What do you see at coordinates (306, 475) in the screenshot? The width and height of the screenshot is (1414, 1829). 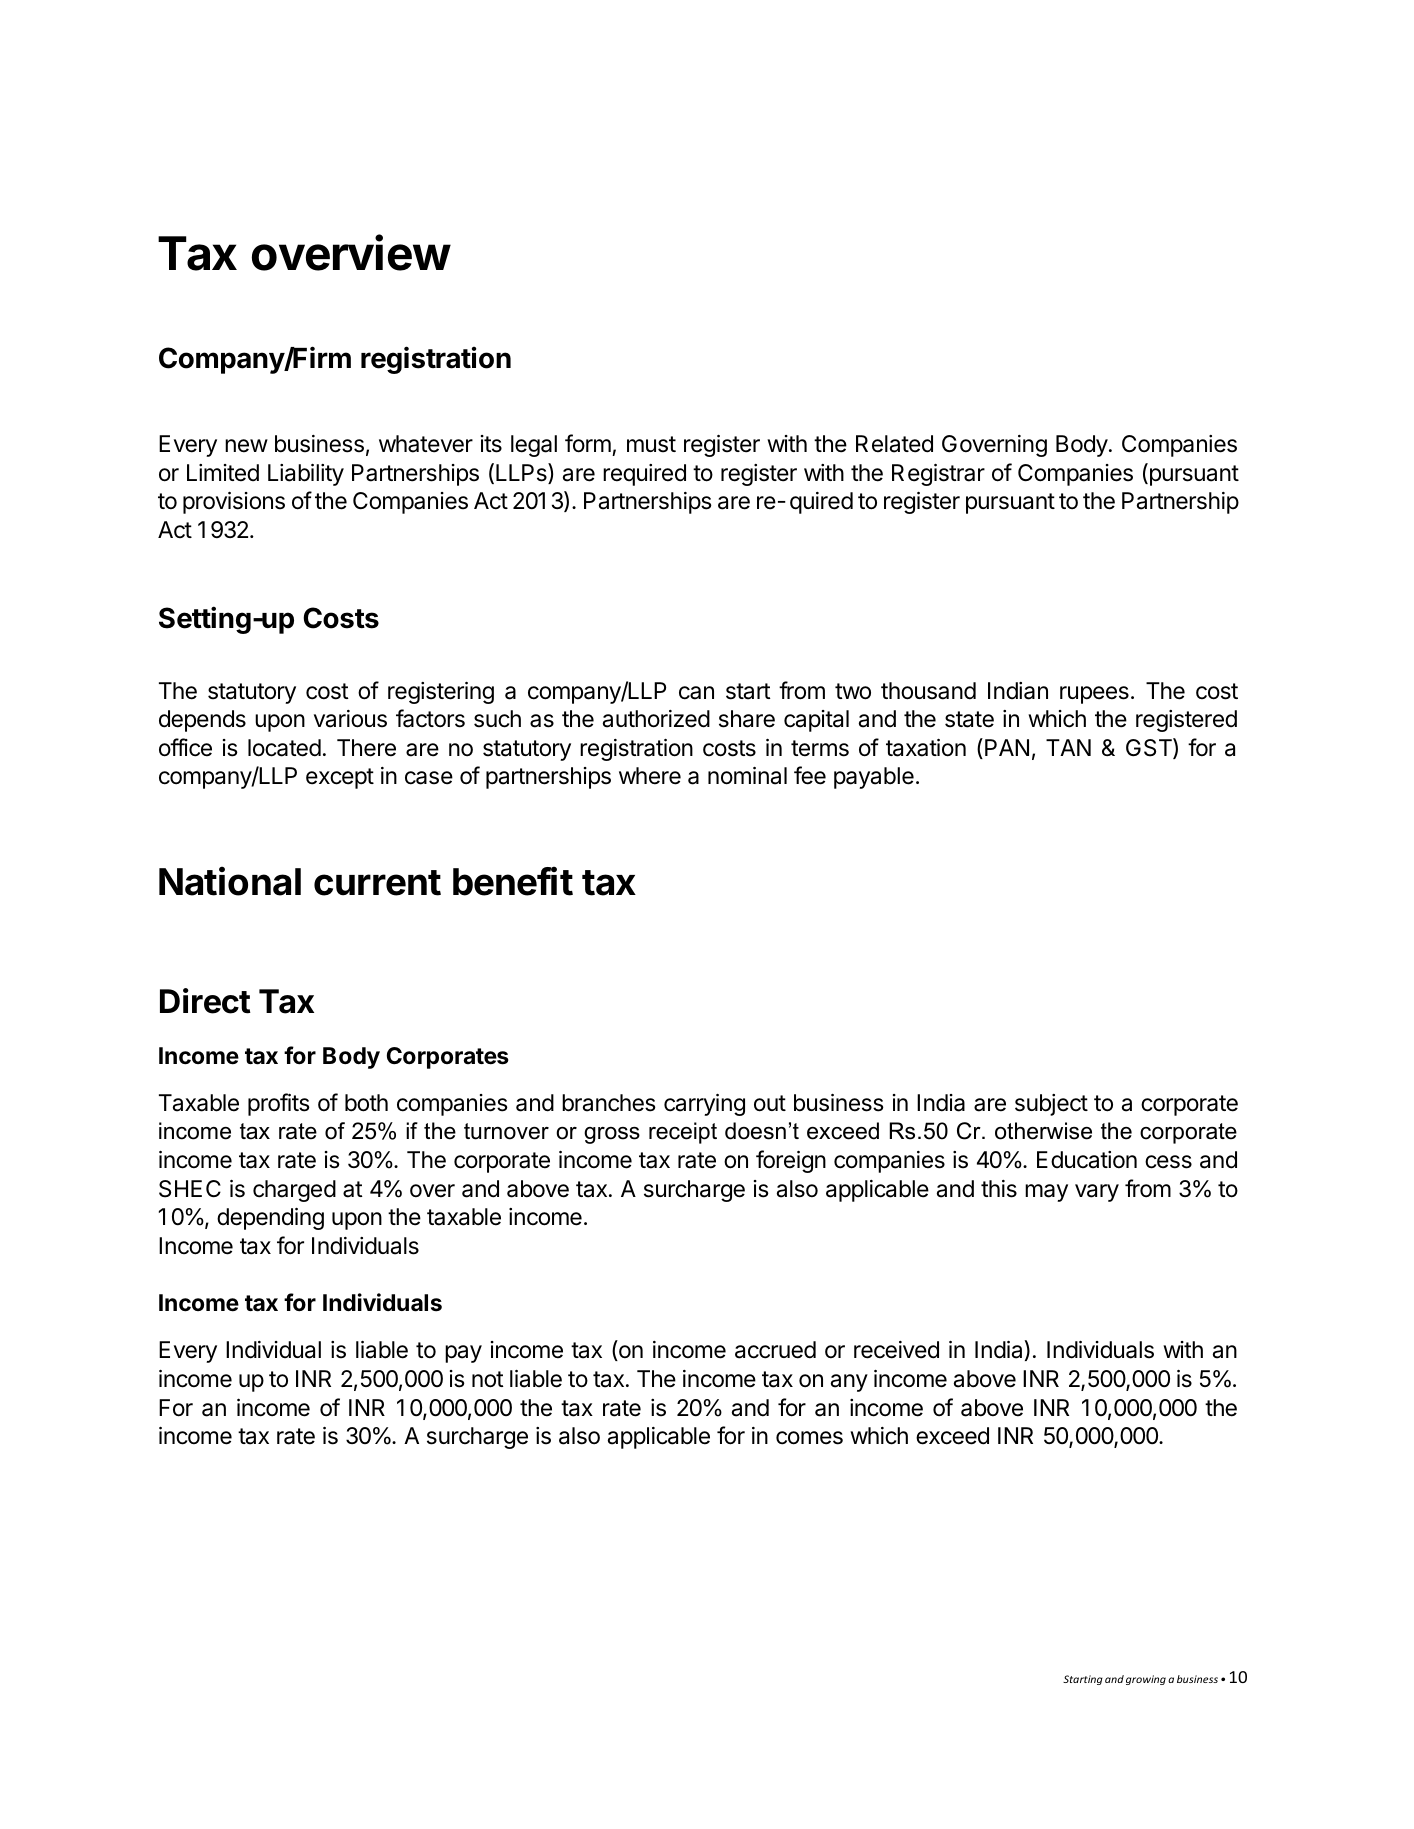 I see `Liability` at bounding box center [306, 475].
